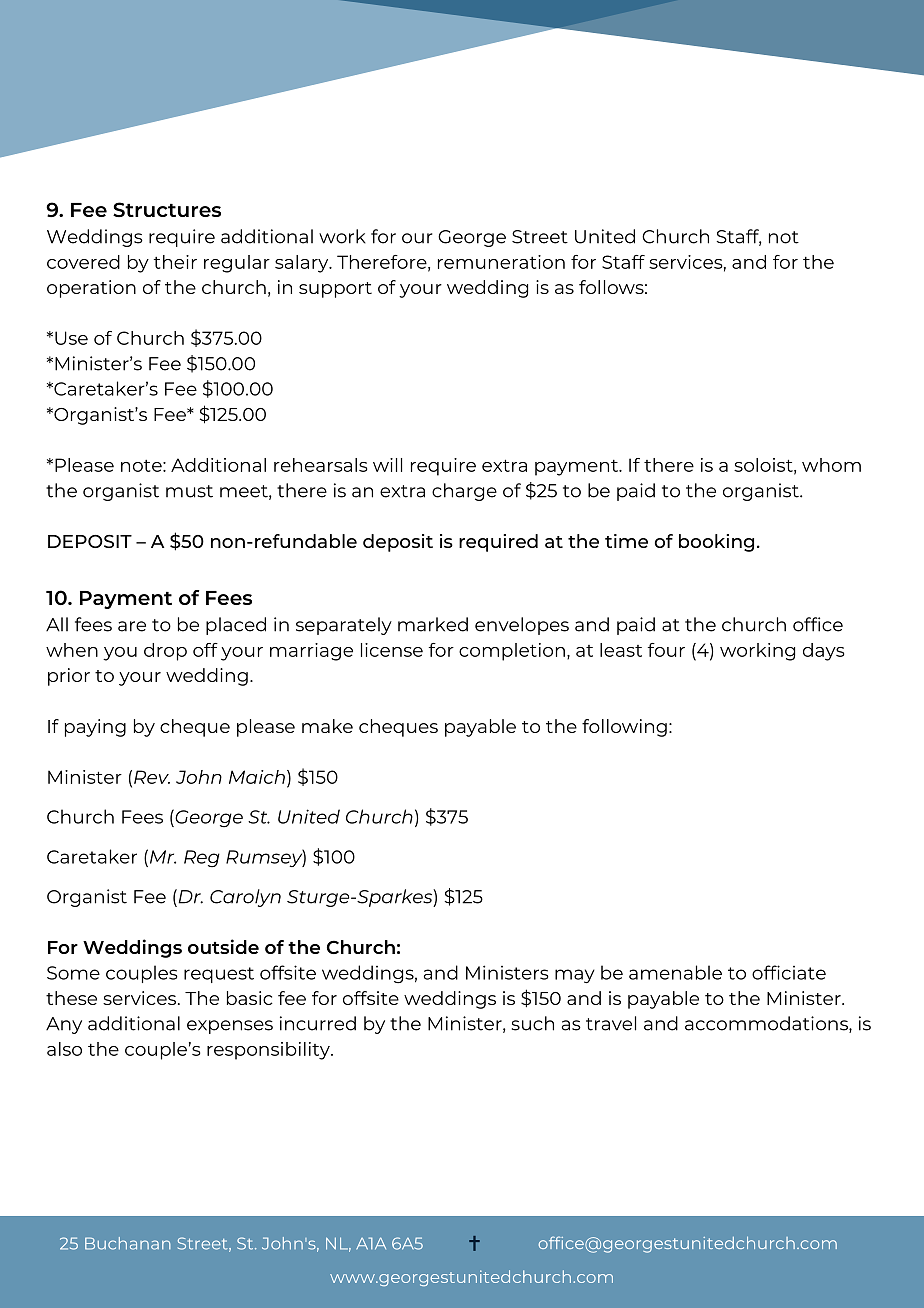  Describe the element at coordinates (501, 262) in the screenshot. I see `remuneration` at that location.
